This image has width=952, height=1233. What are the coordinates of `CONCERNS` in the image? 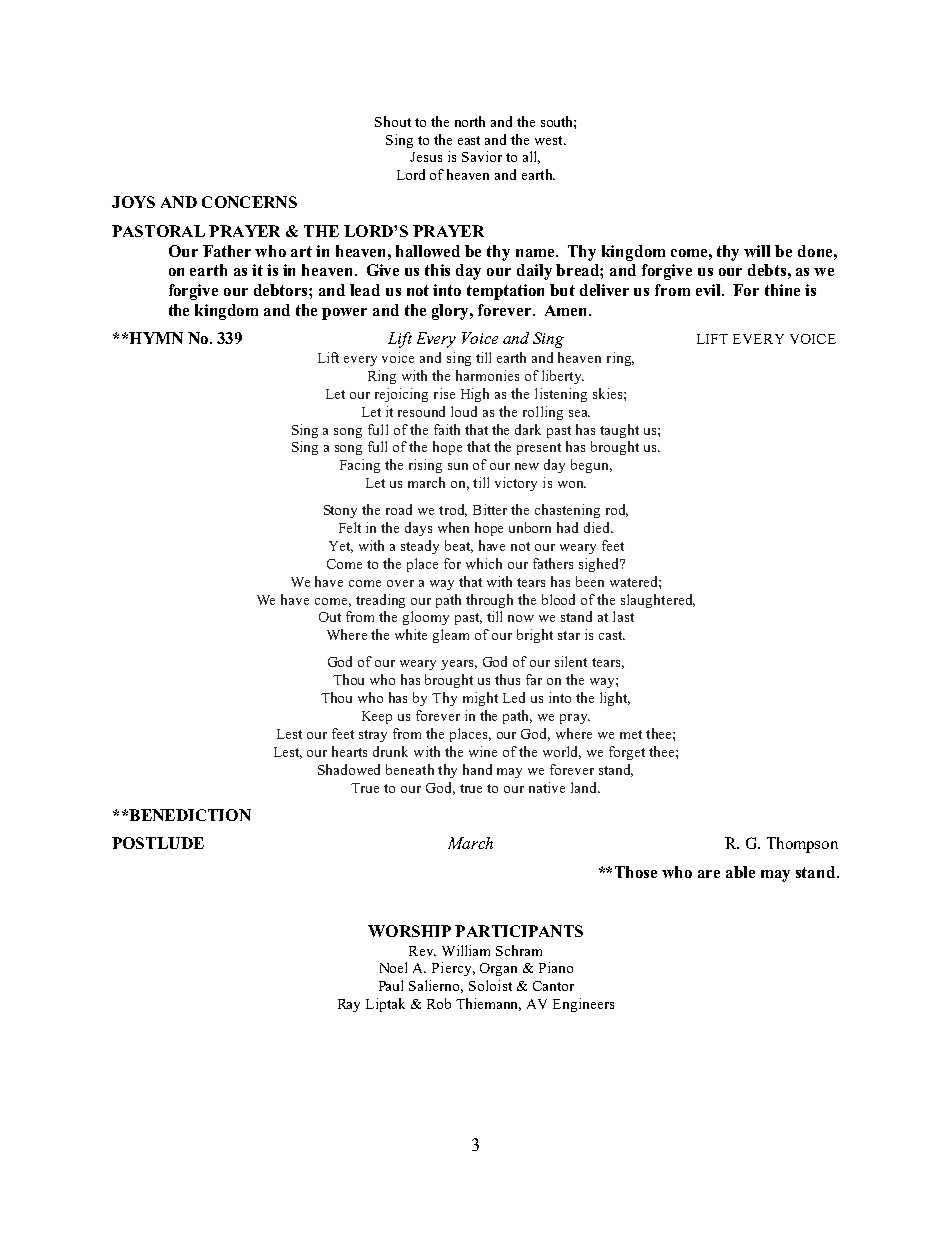 It's located at (249, 202).
